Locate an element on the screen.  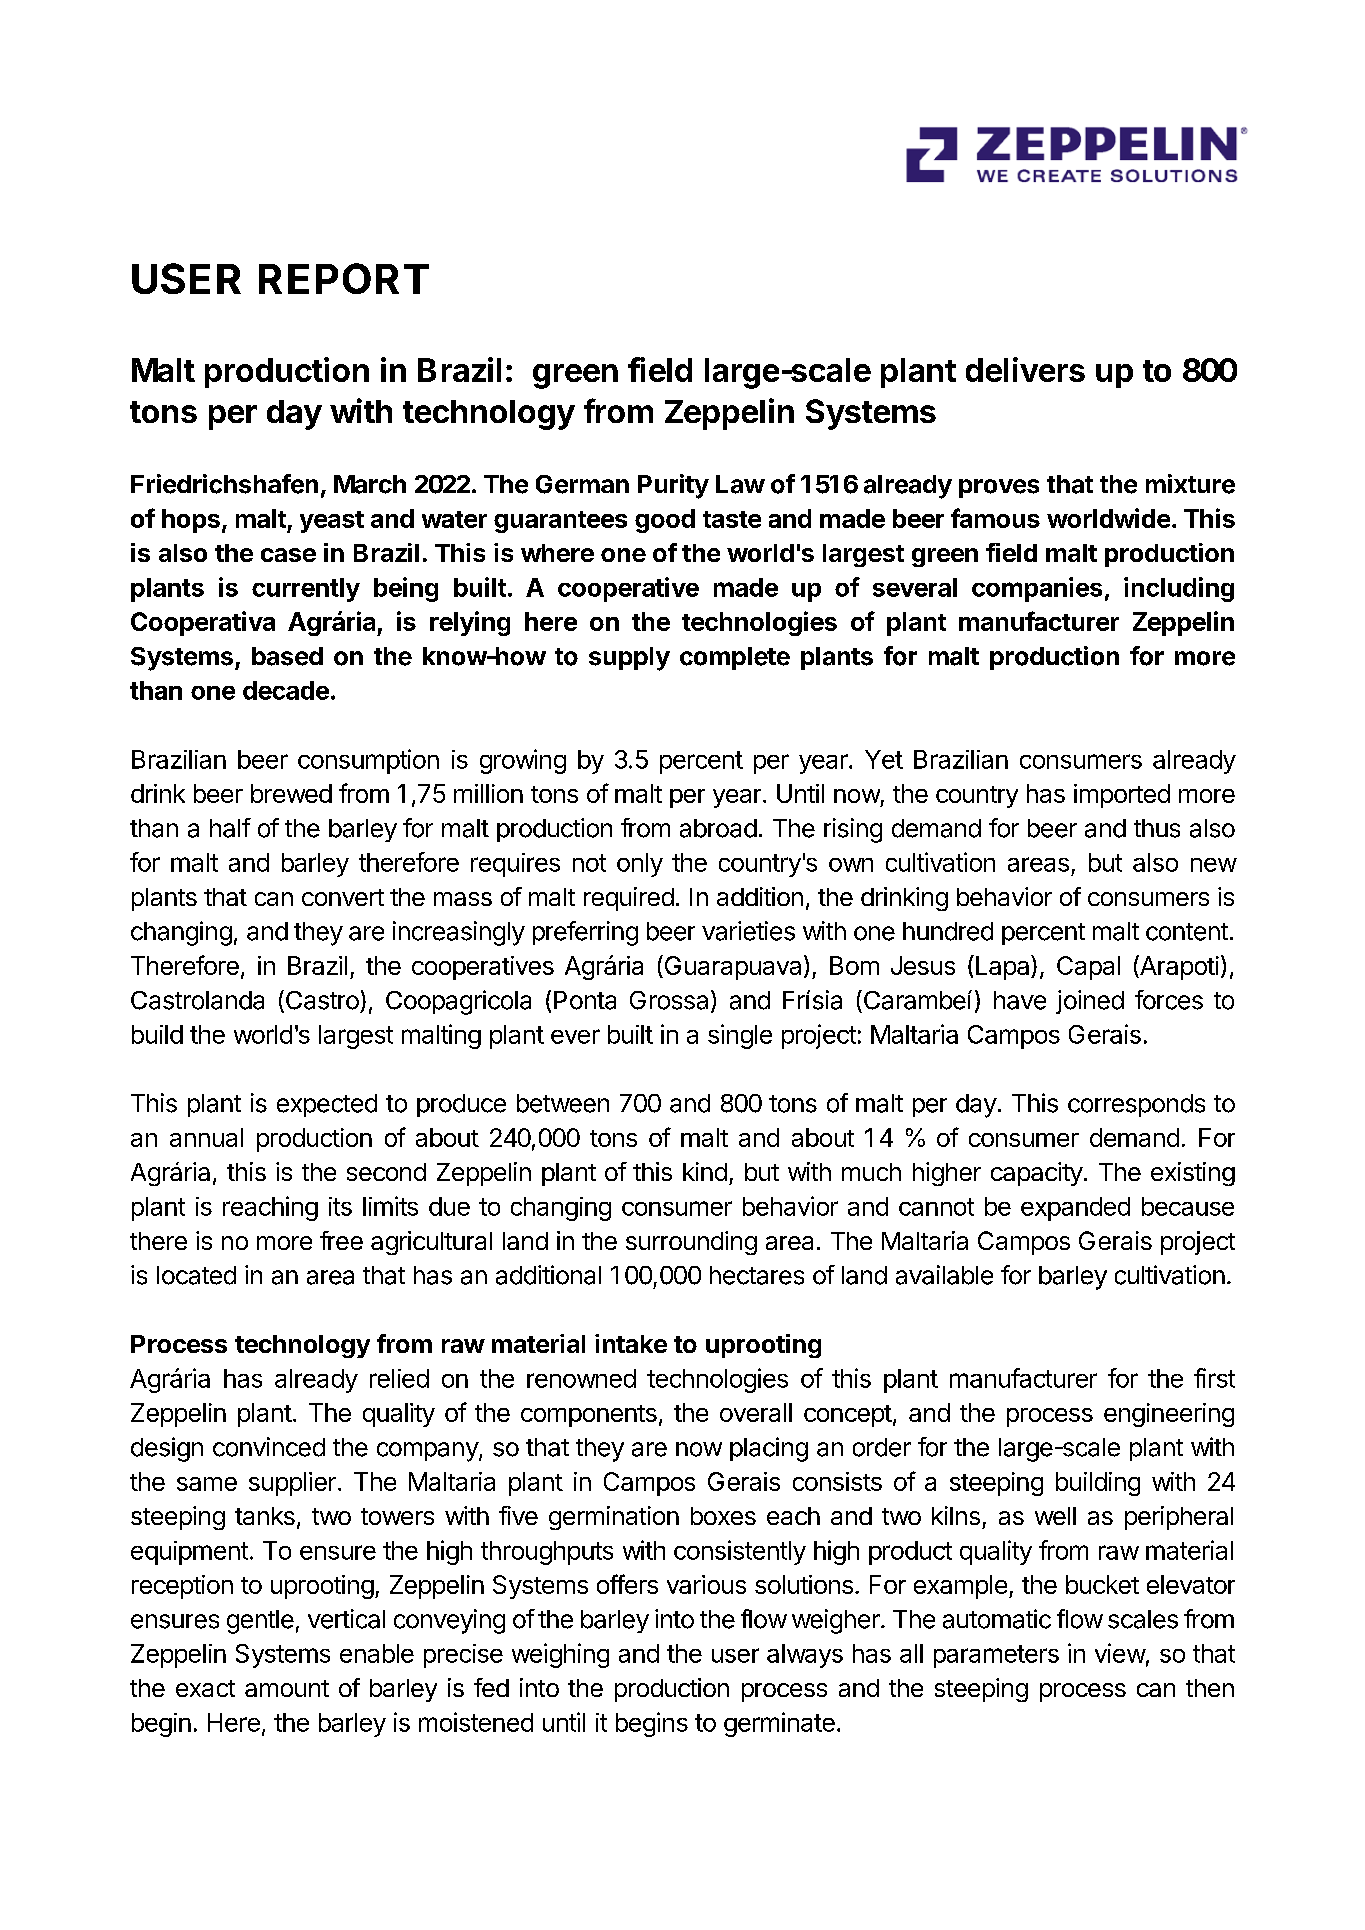
convinced is located at coordinates (269, 1447).
